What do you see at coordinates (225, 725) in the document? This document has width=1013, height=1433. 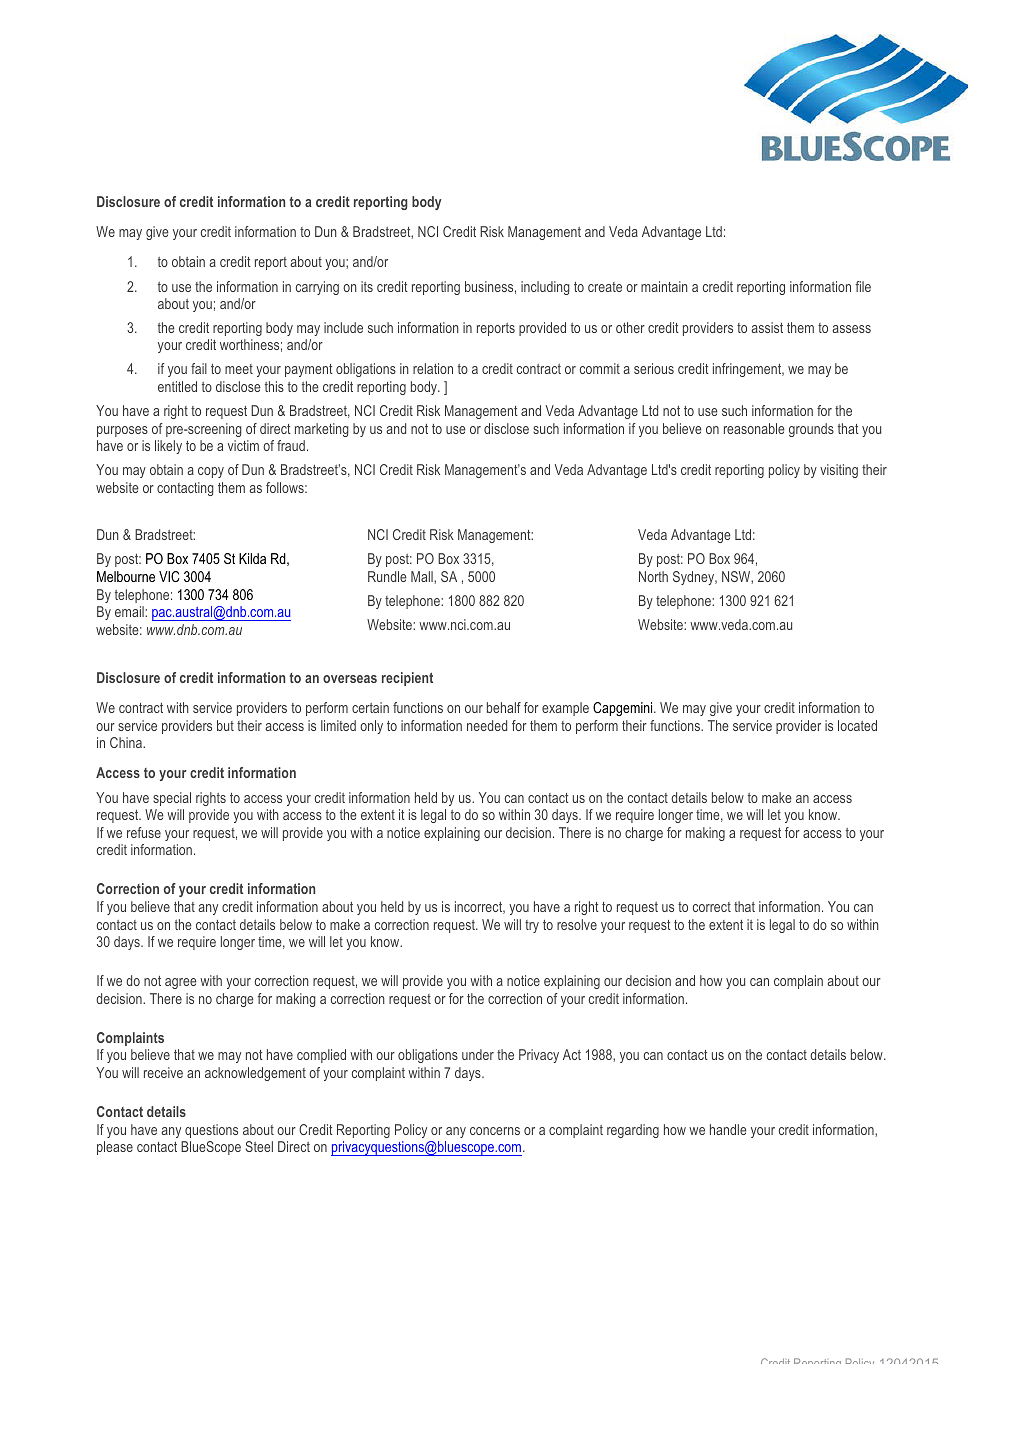 I see `but` at bounding box center [225, 725].
